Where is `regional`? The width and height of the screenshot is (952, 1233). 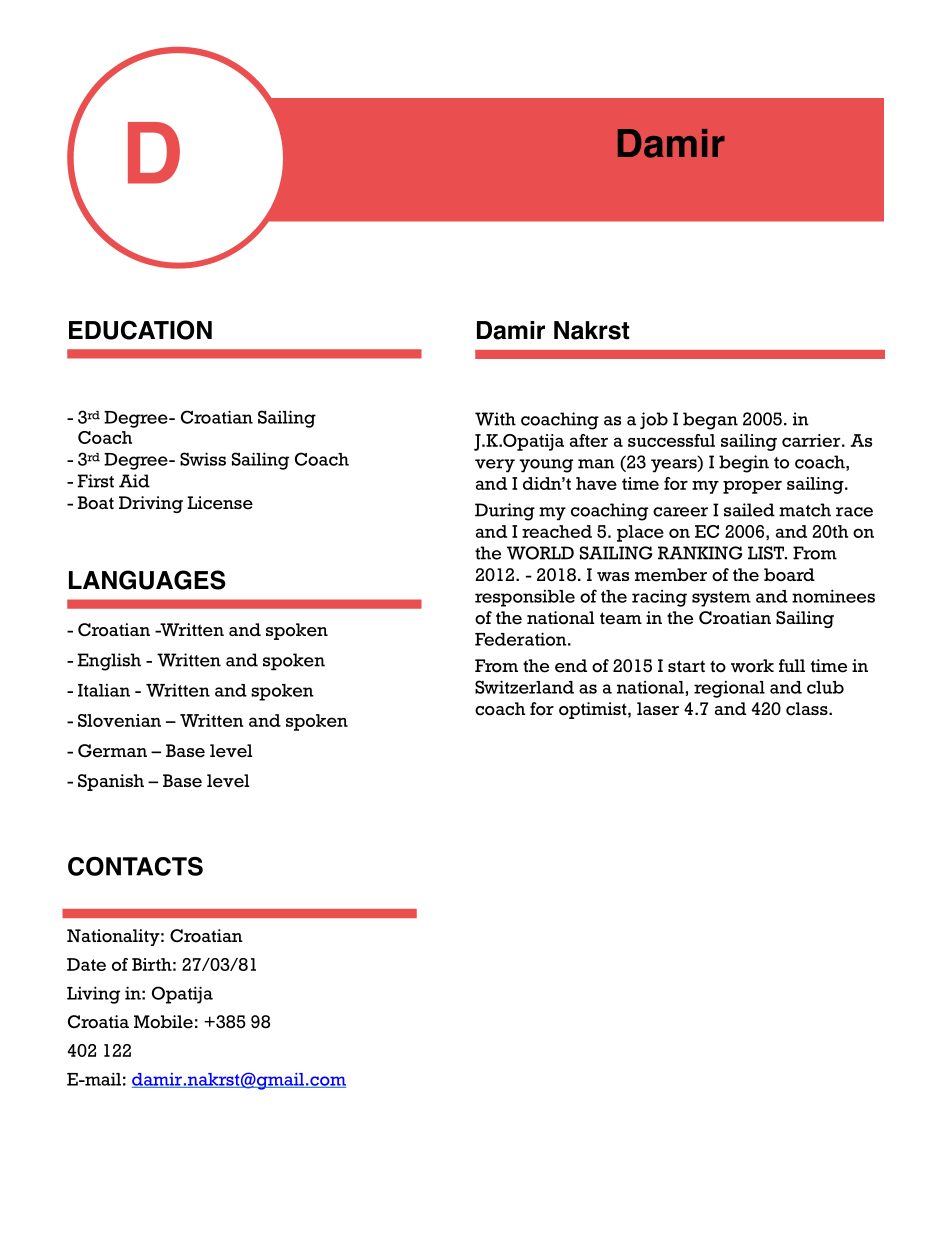 regional is located at coordinates (729, 689).
